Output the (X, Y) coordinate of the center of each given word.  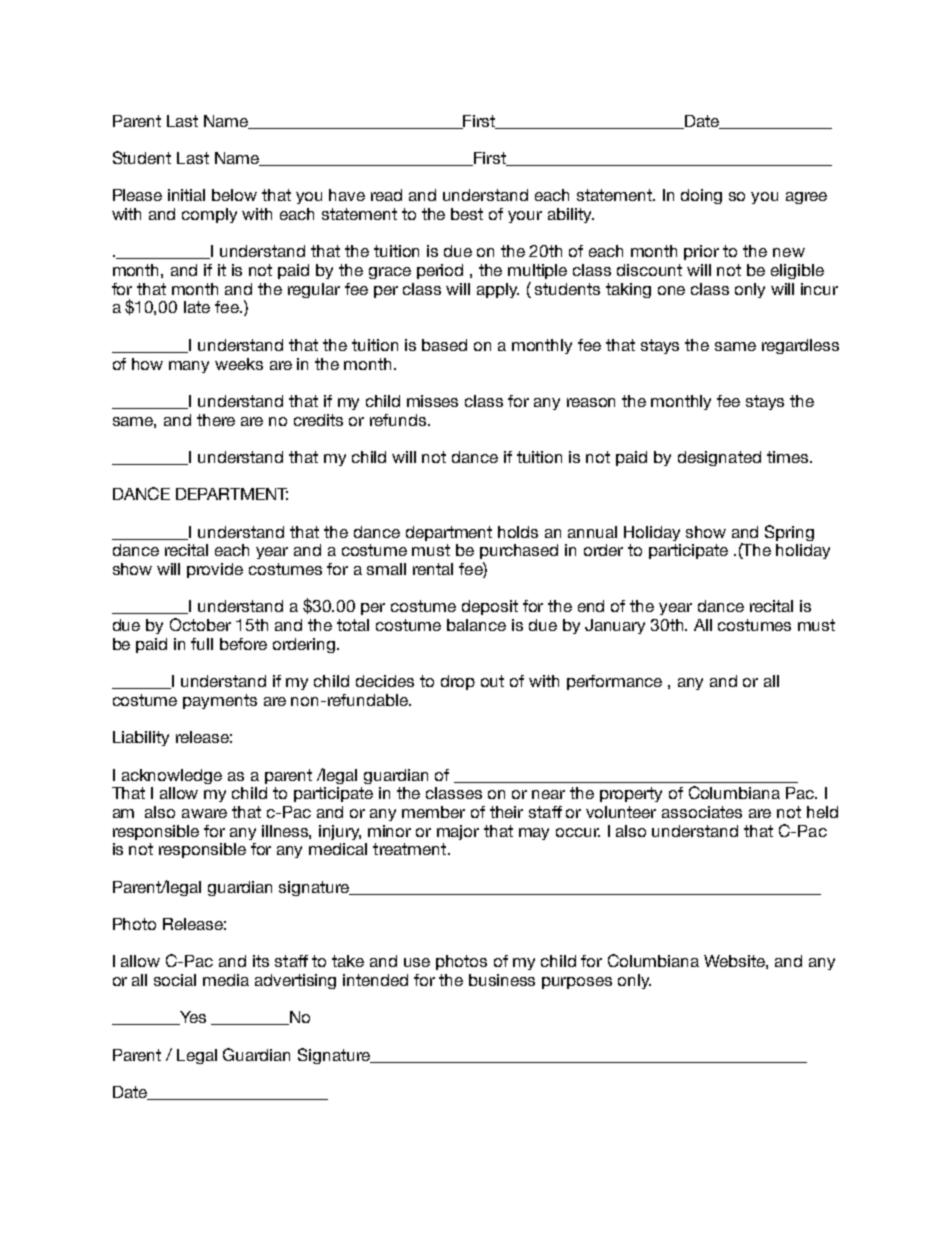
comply (209, 215)
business (502, 980)
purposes (577, 983)
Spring (789, 533)
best (467, 214)
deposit (490, 607)
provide (215, 570)
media (226, 980)
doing (701, 196)
